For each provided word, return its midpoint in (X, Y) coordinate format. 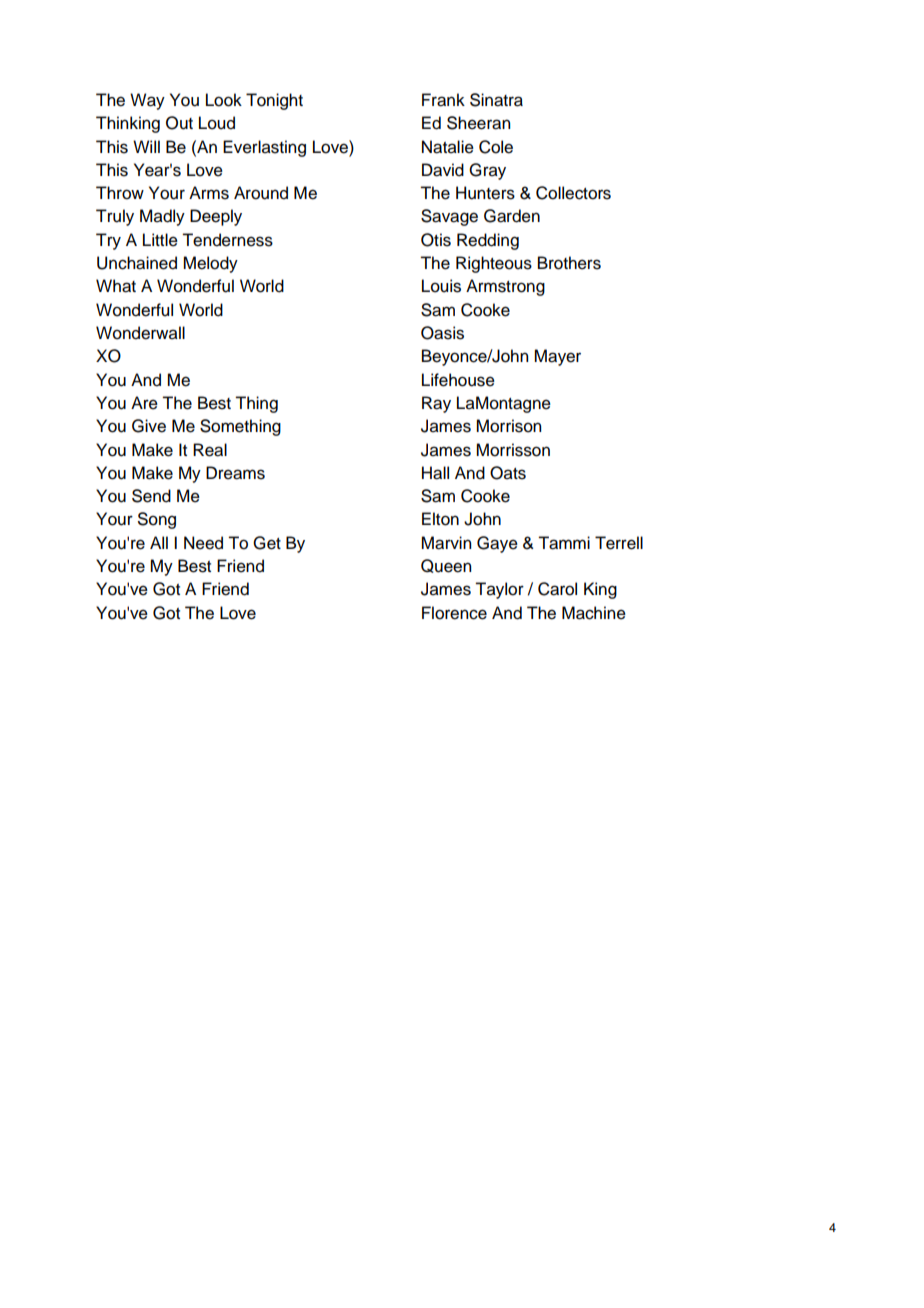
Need (203, 543)
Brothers (569, 263)
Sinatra (496, 100)
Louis (441, 286)
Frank (443, 100)
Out (179, 123)
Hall (435, 473)
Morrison (508, 426)
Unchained (137, 263)
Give (149, 426)
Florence (454, 613)
